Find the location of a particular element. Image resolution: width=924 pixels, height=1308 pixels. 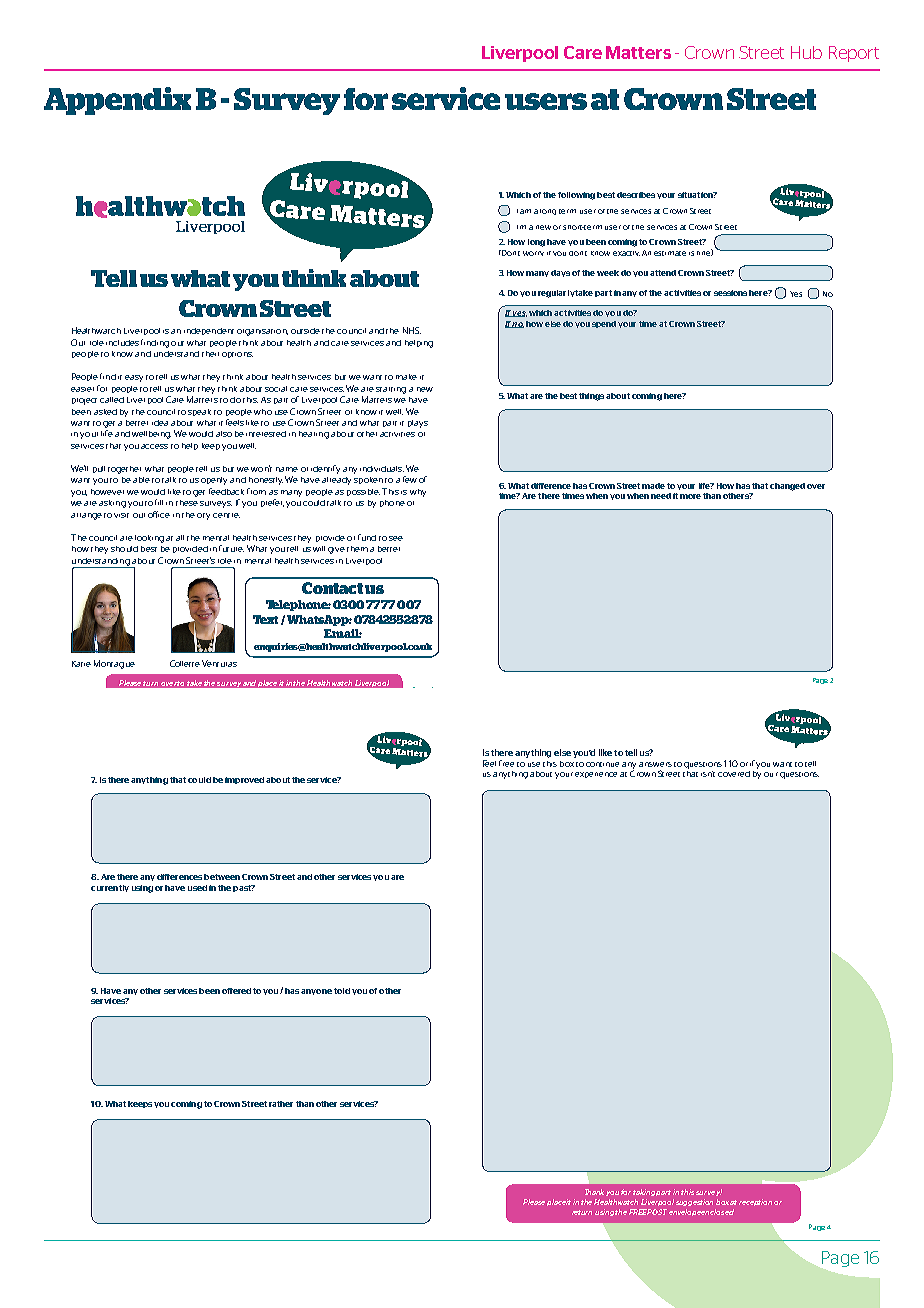

sessions is located at coordinates (730, 293).
